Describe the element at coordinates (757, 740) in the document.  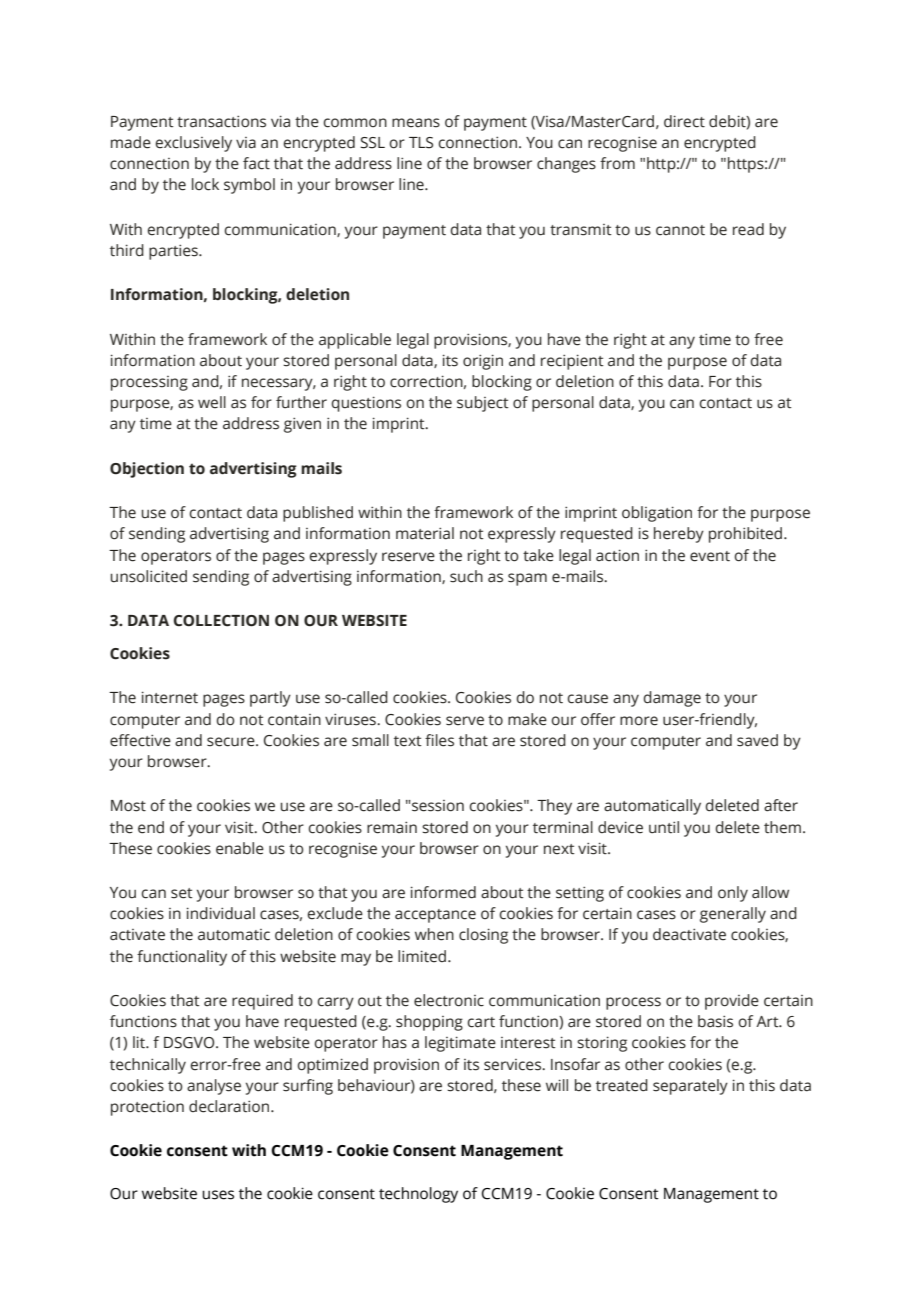
I see `saved` at that location.
